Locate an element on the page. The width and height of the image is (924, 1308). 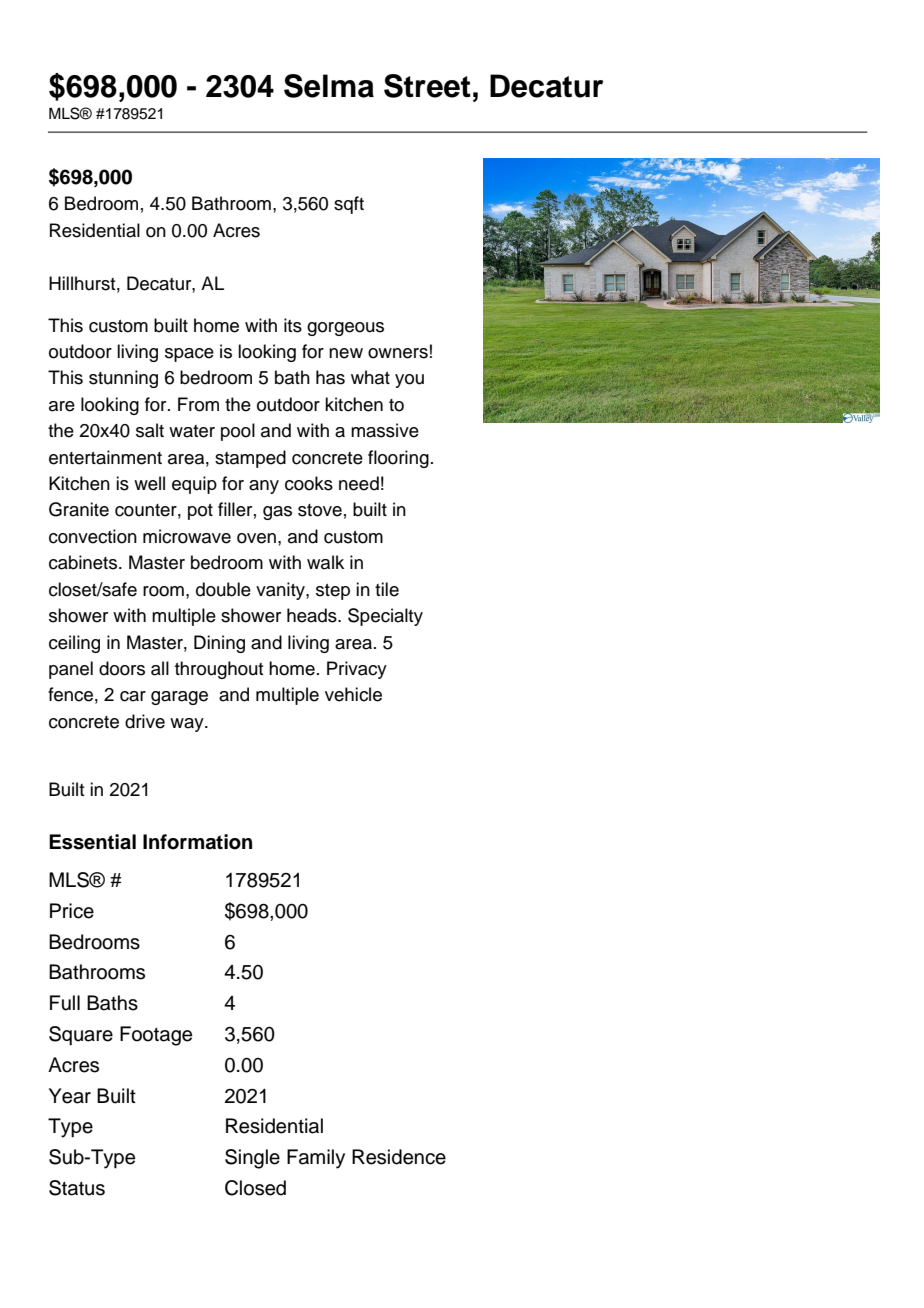
flooring is located at coordinates (398, 459).
